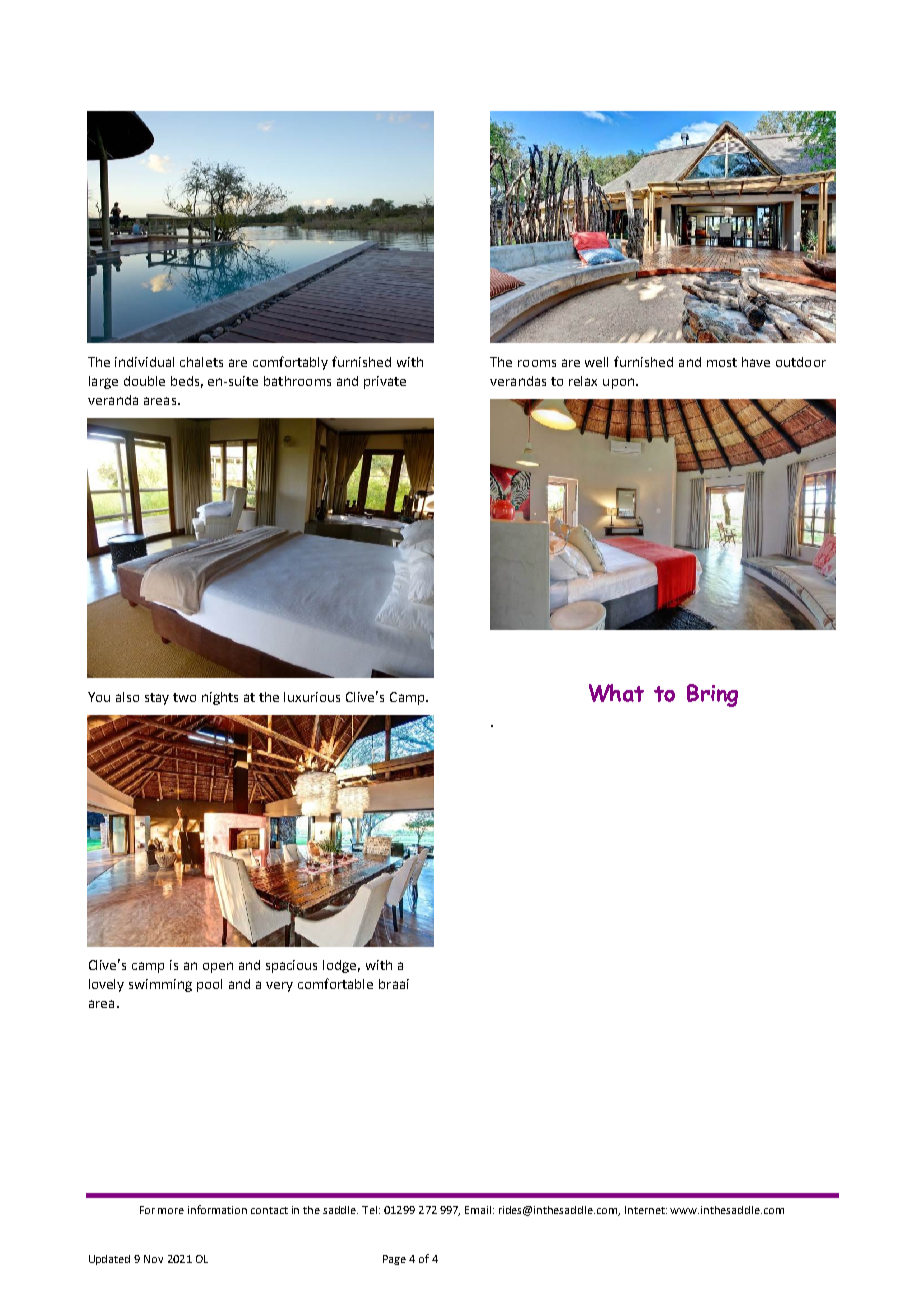 The width and height of the screenshot is (924, 1308). Describe the element at coordinates (160, 985) in the screenshot. I see `swimming` at that location.
